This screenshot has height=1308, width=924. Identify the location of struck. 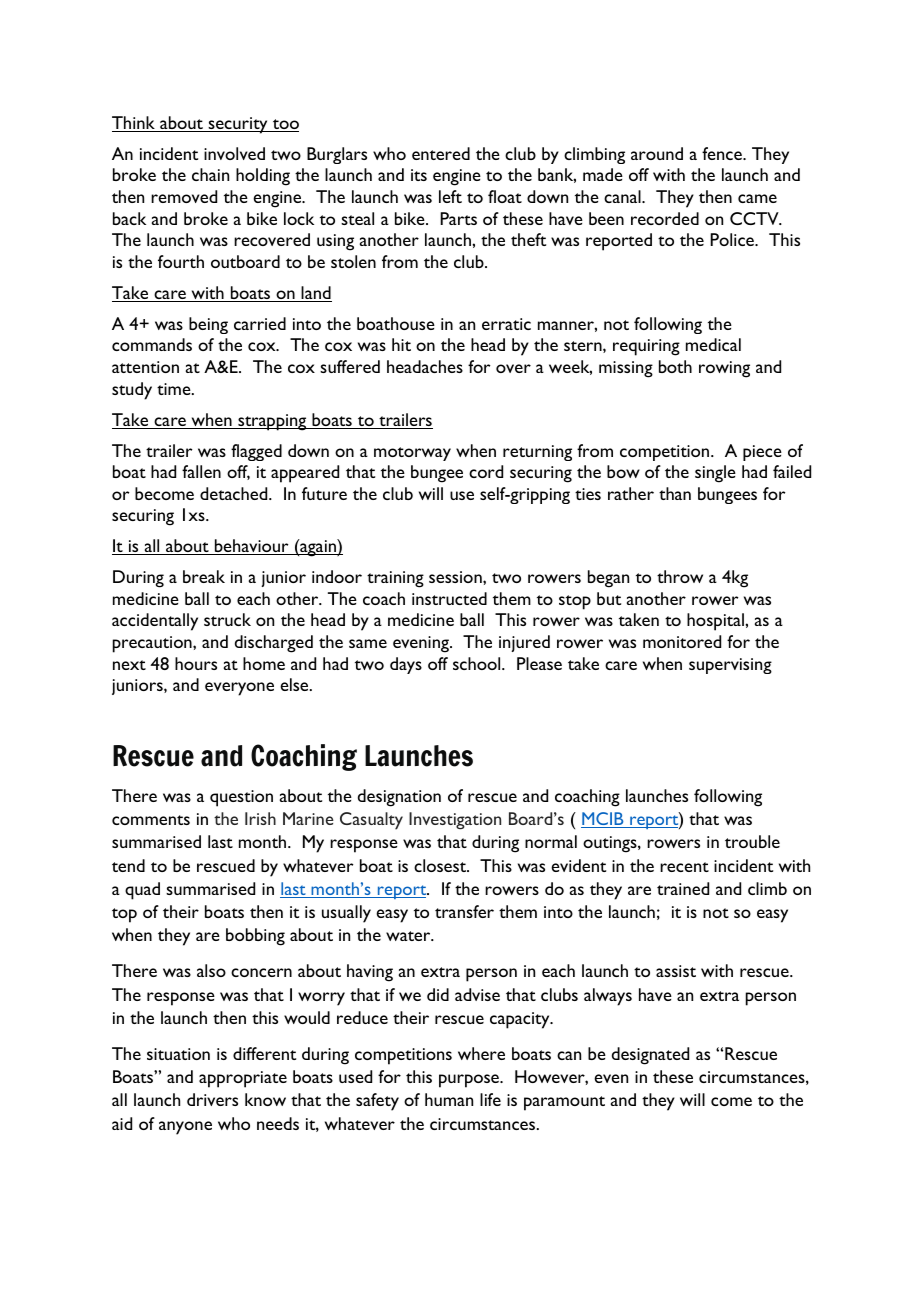
(227, 619).
